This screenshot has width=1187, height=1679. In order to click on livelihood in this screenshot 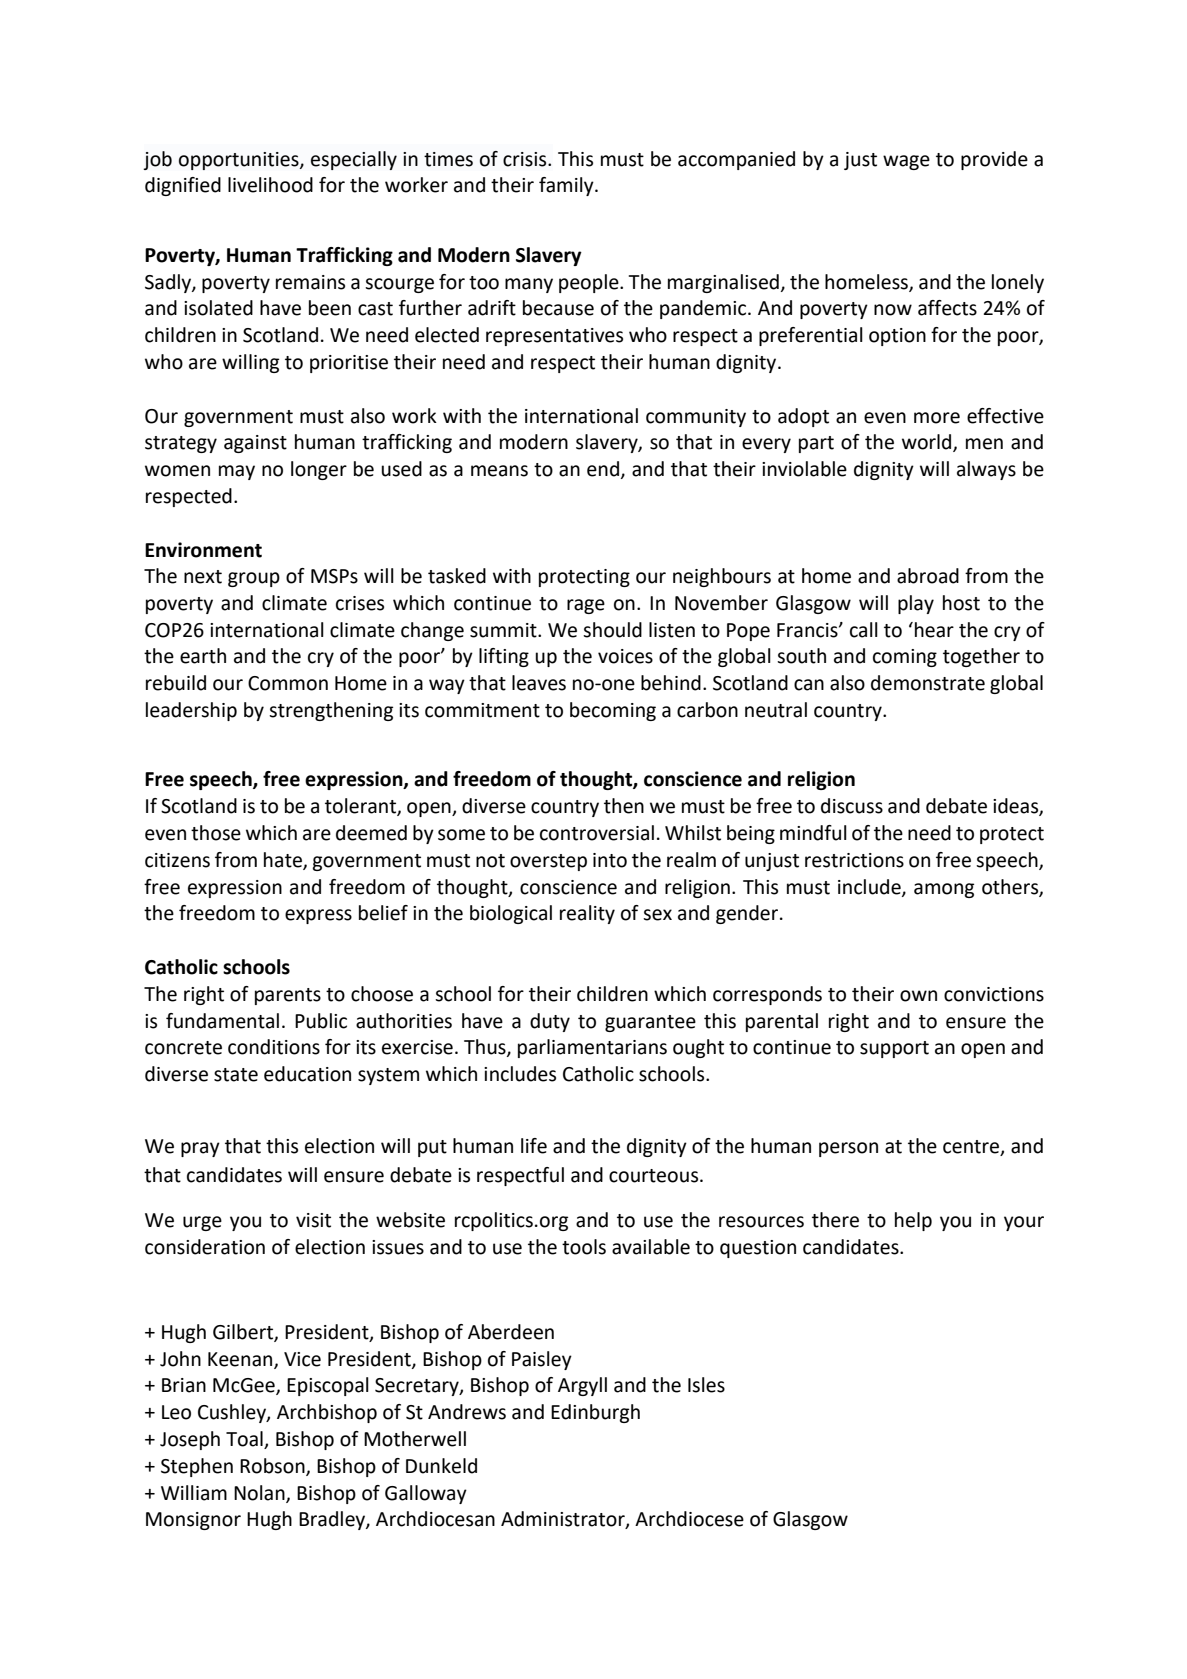, I will do `click(270, 185)`.
